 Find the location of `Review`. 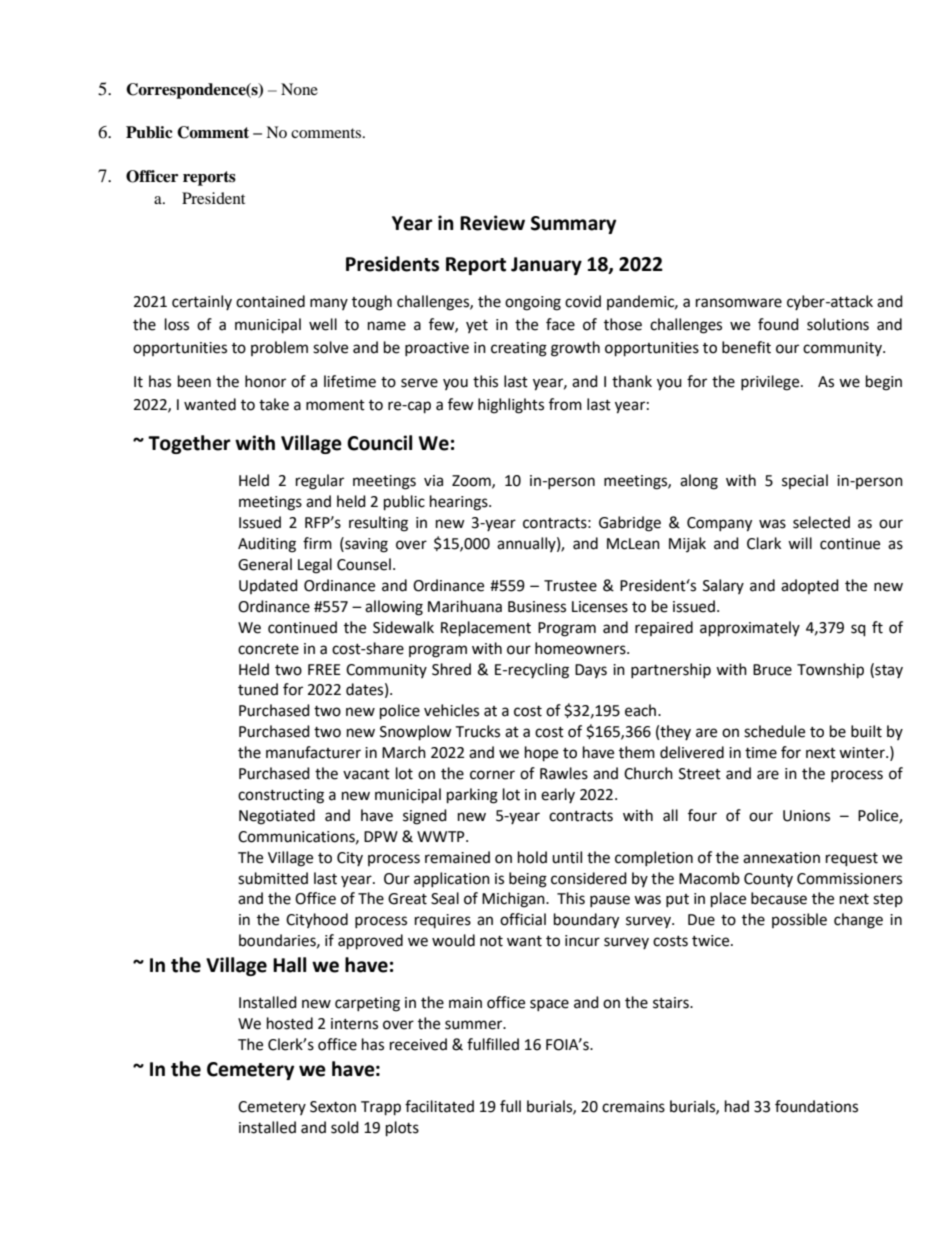

Review is located at coordinates (492, 223).
